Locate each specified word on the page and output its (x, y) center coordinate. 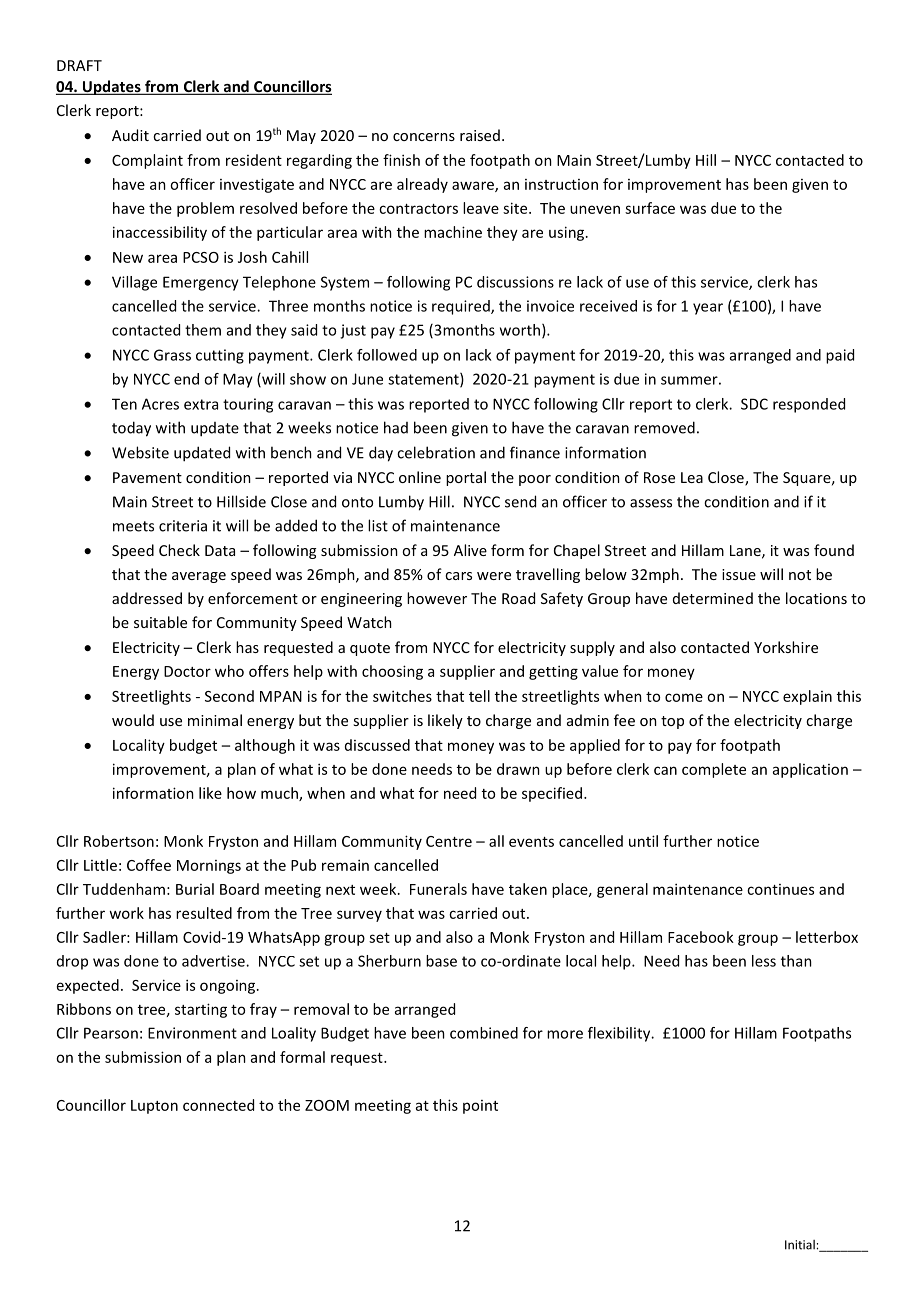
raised (480, 135)
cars (458, 576)
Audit (130, 135)
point (480, 1107)
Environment (192, 1033)
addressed (147, 598)
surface (650, 208)
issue (739, 574)
